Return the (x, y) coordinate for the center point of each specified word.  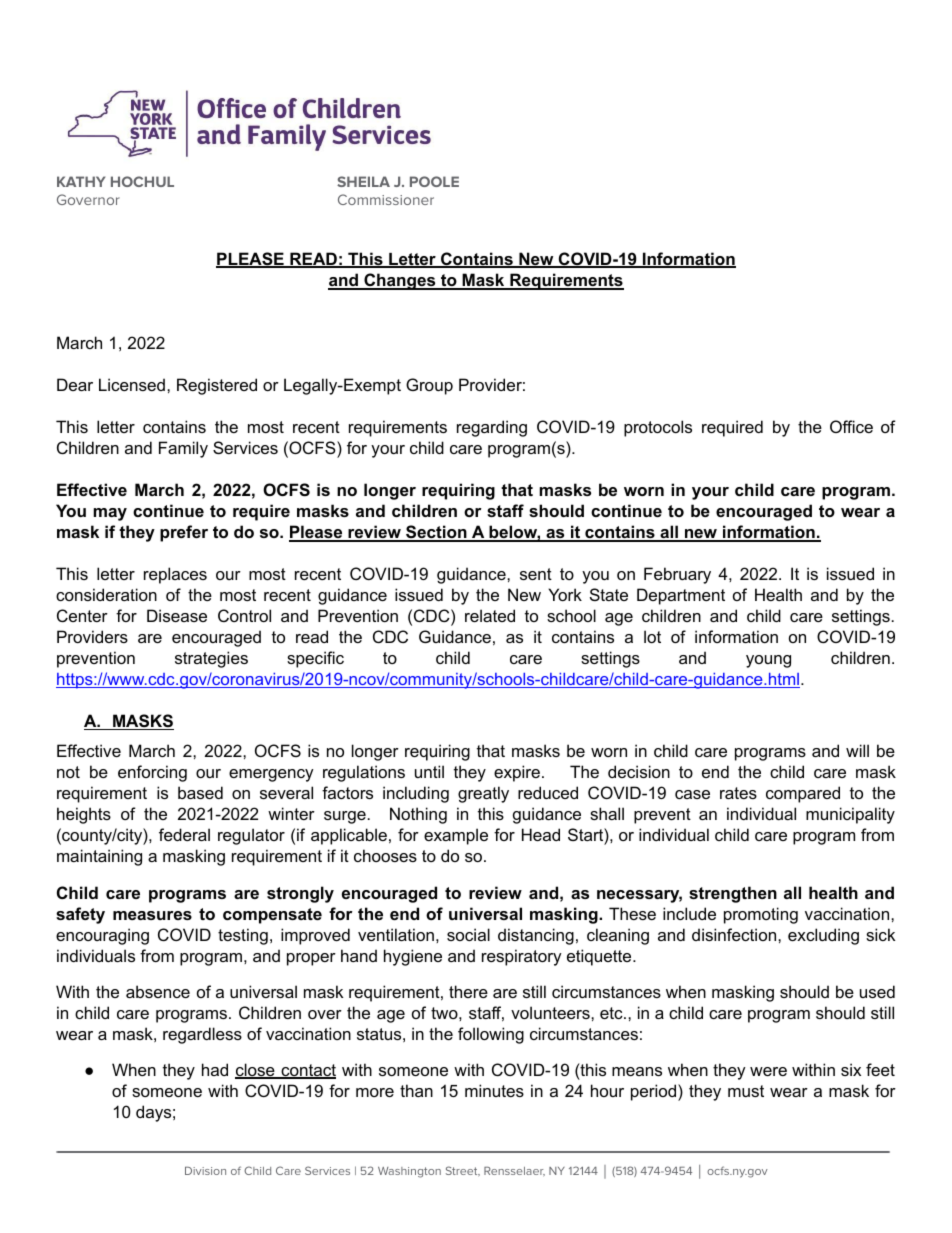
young (768, 661)
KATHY (81, 181)
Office (851, 426)
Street (463, 1171)
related (490, 615)
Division (205, 1171)
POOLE (434, 181)
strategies (211, 659)
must (746, 1091)
